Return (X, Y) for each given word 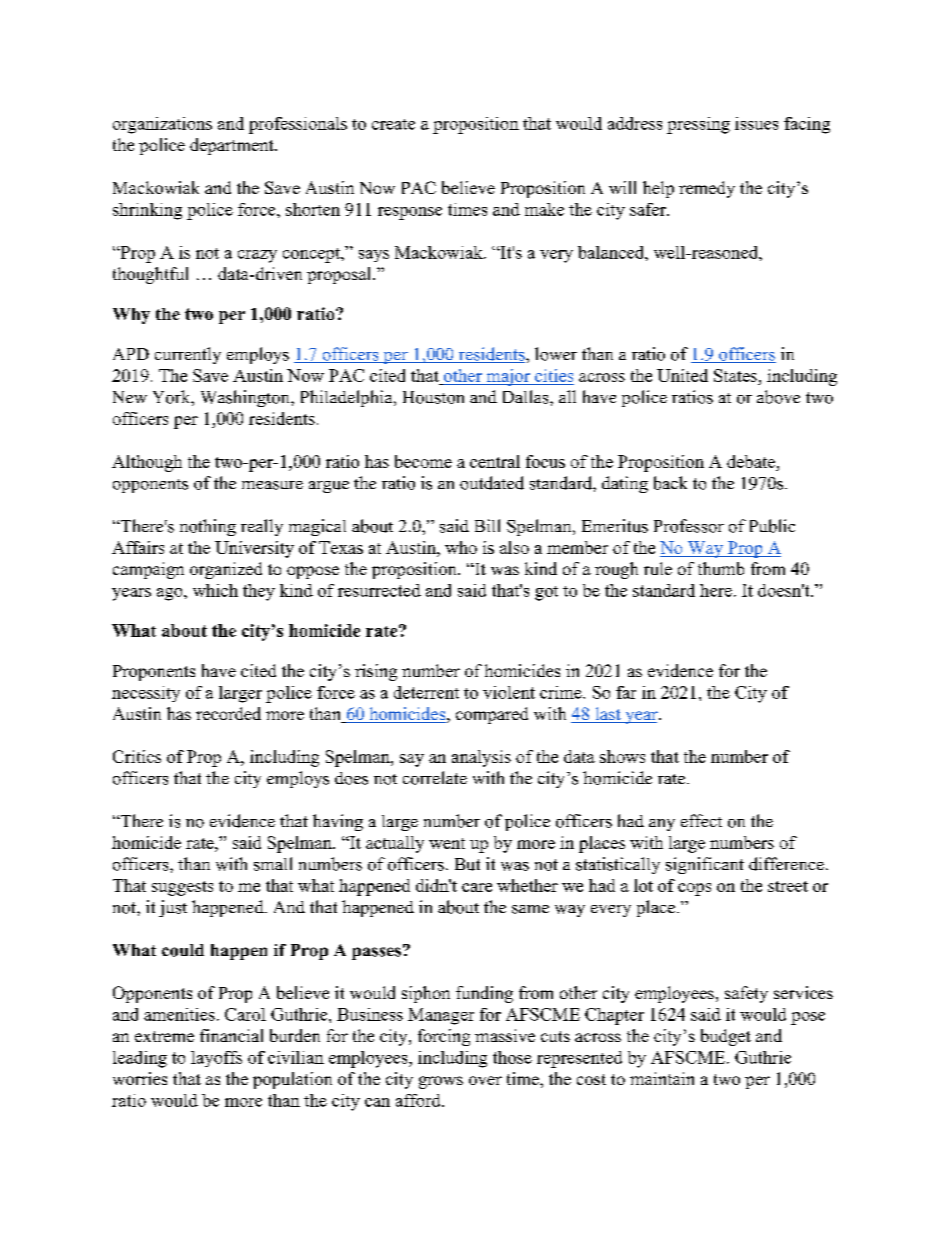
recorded (228, 713)
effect (701, 820)
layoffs (216, 1059)
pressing (698, 125)
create (393, 124)
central (495, 461)
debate (751, 461)
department (233, 146)
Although (147, 463)
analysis (481, 758)
